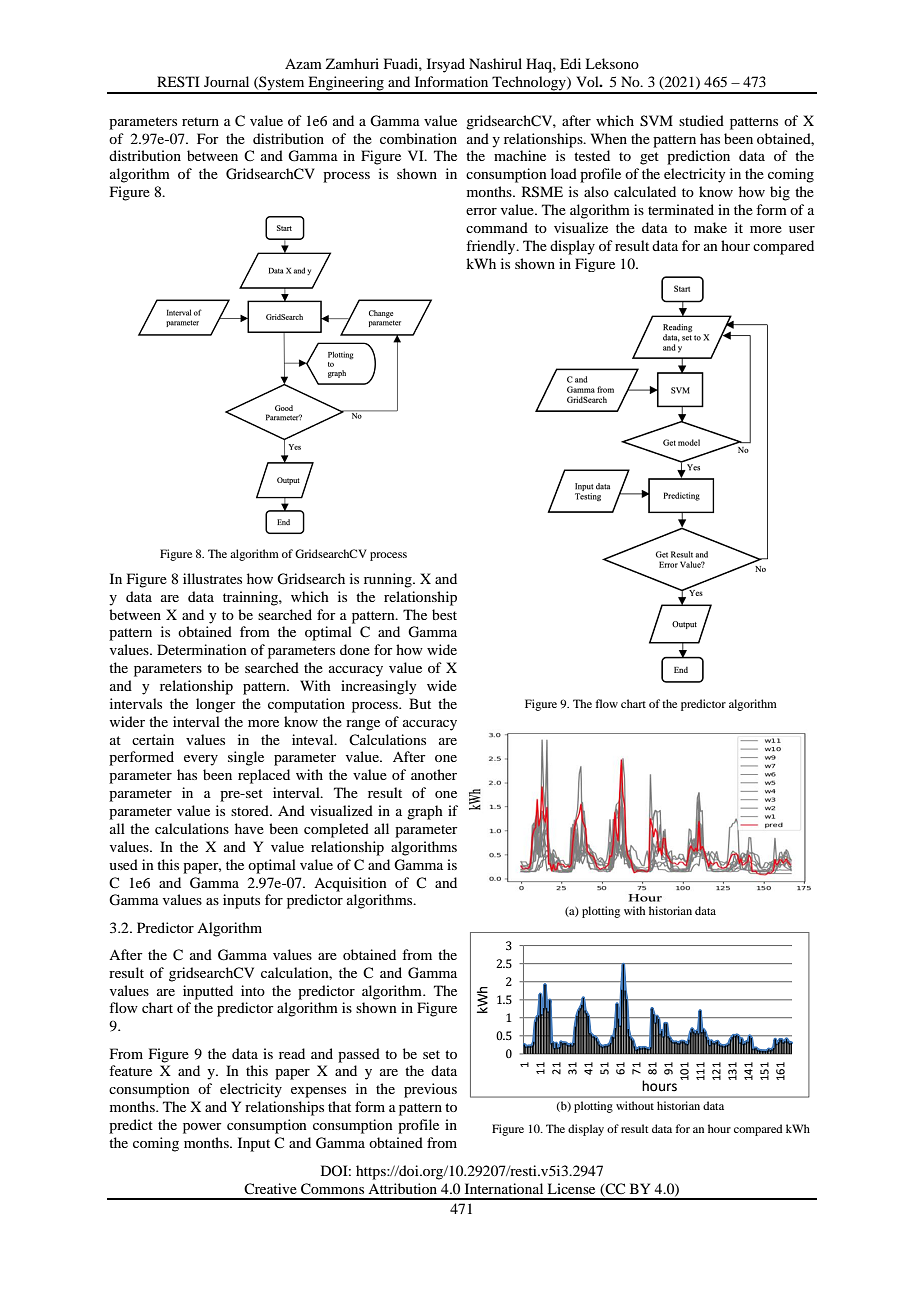 This screenshot has width=924, height=1308. What do you see at coordinates (200, 121) in the screenshot?
I see `return` at bounding box center [200, 121].
